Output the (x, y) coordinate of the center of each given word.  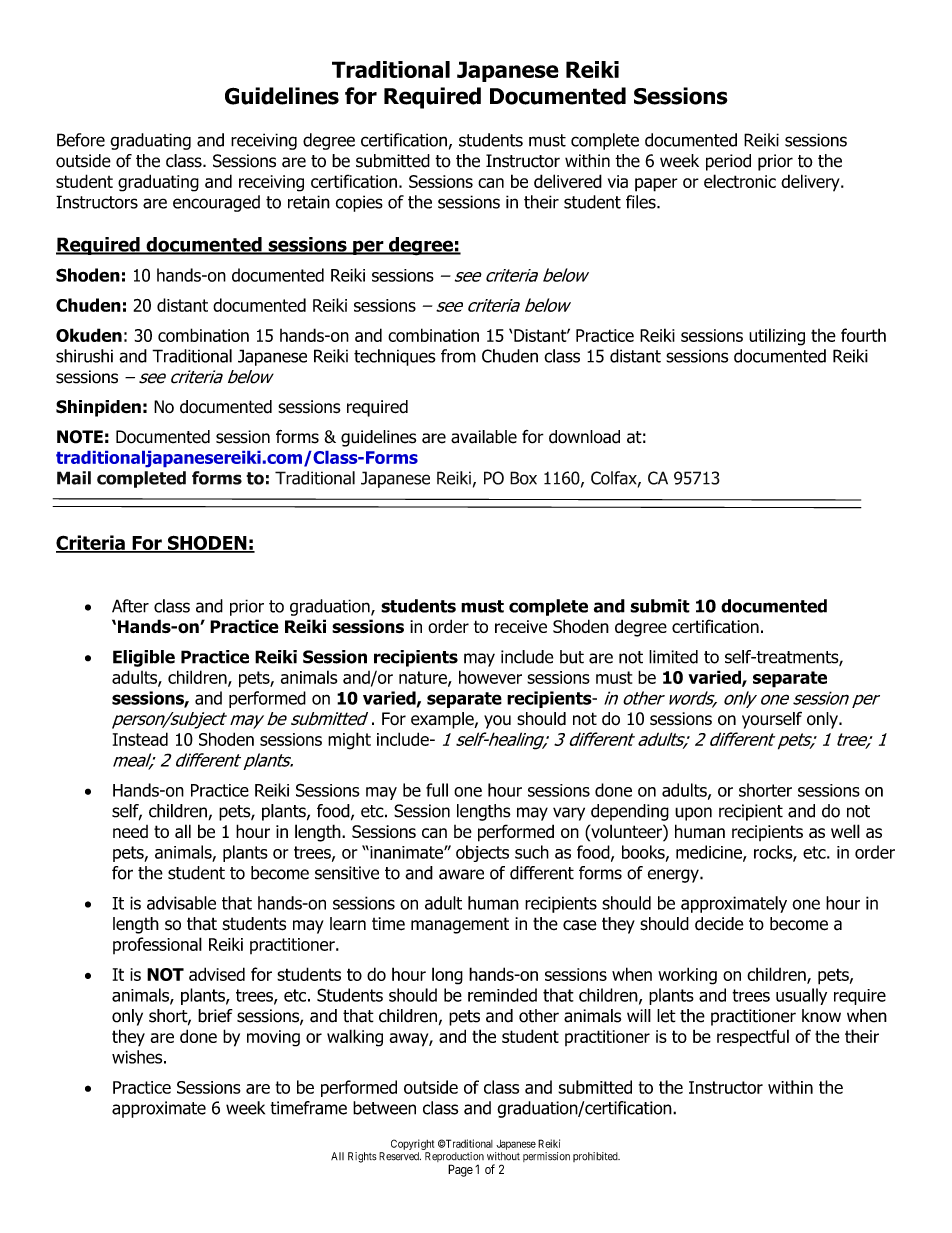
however (490, 677)
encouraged (216, 203)
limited (673, 657)
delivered (568, 181)
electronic (740, 181)
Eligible (144, 658)
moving (273, 1038)
